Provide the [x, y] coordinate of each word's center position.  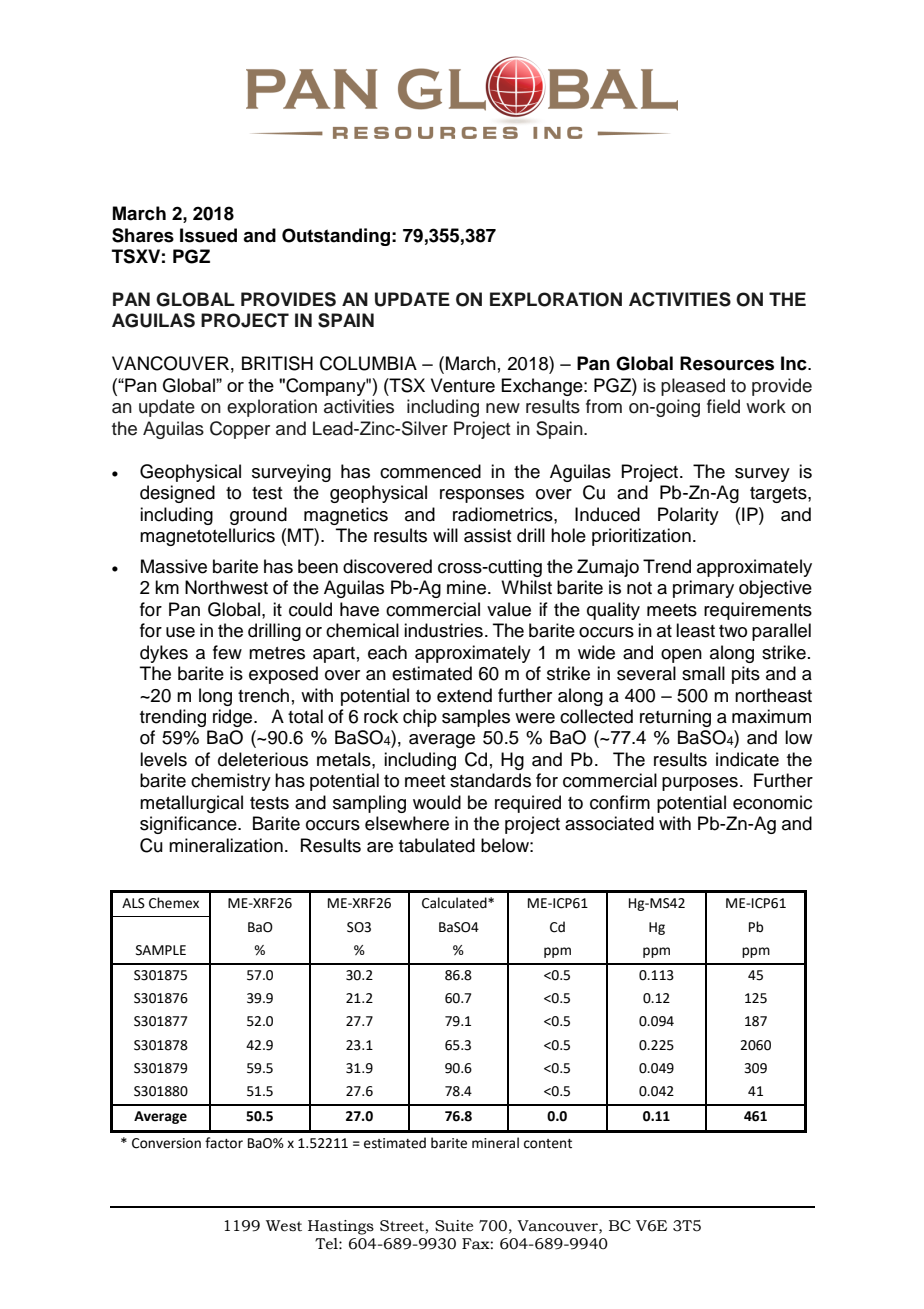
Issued [208, 235]
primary [703, 589]
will [445, 535]
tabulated [437, 845]
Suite [454, 1226]
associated [609, 823]
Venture [463, 385]
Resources [727, 363]
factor [224, 1143]
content [548, 1144]
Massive [174, 566]
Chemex [174, 903]
